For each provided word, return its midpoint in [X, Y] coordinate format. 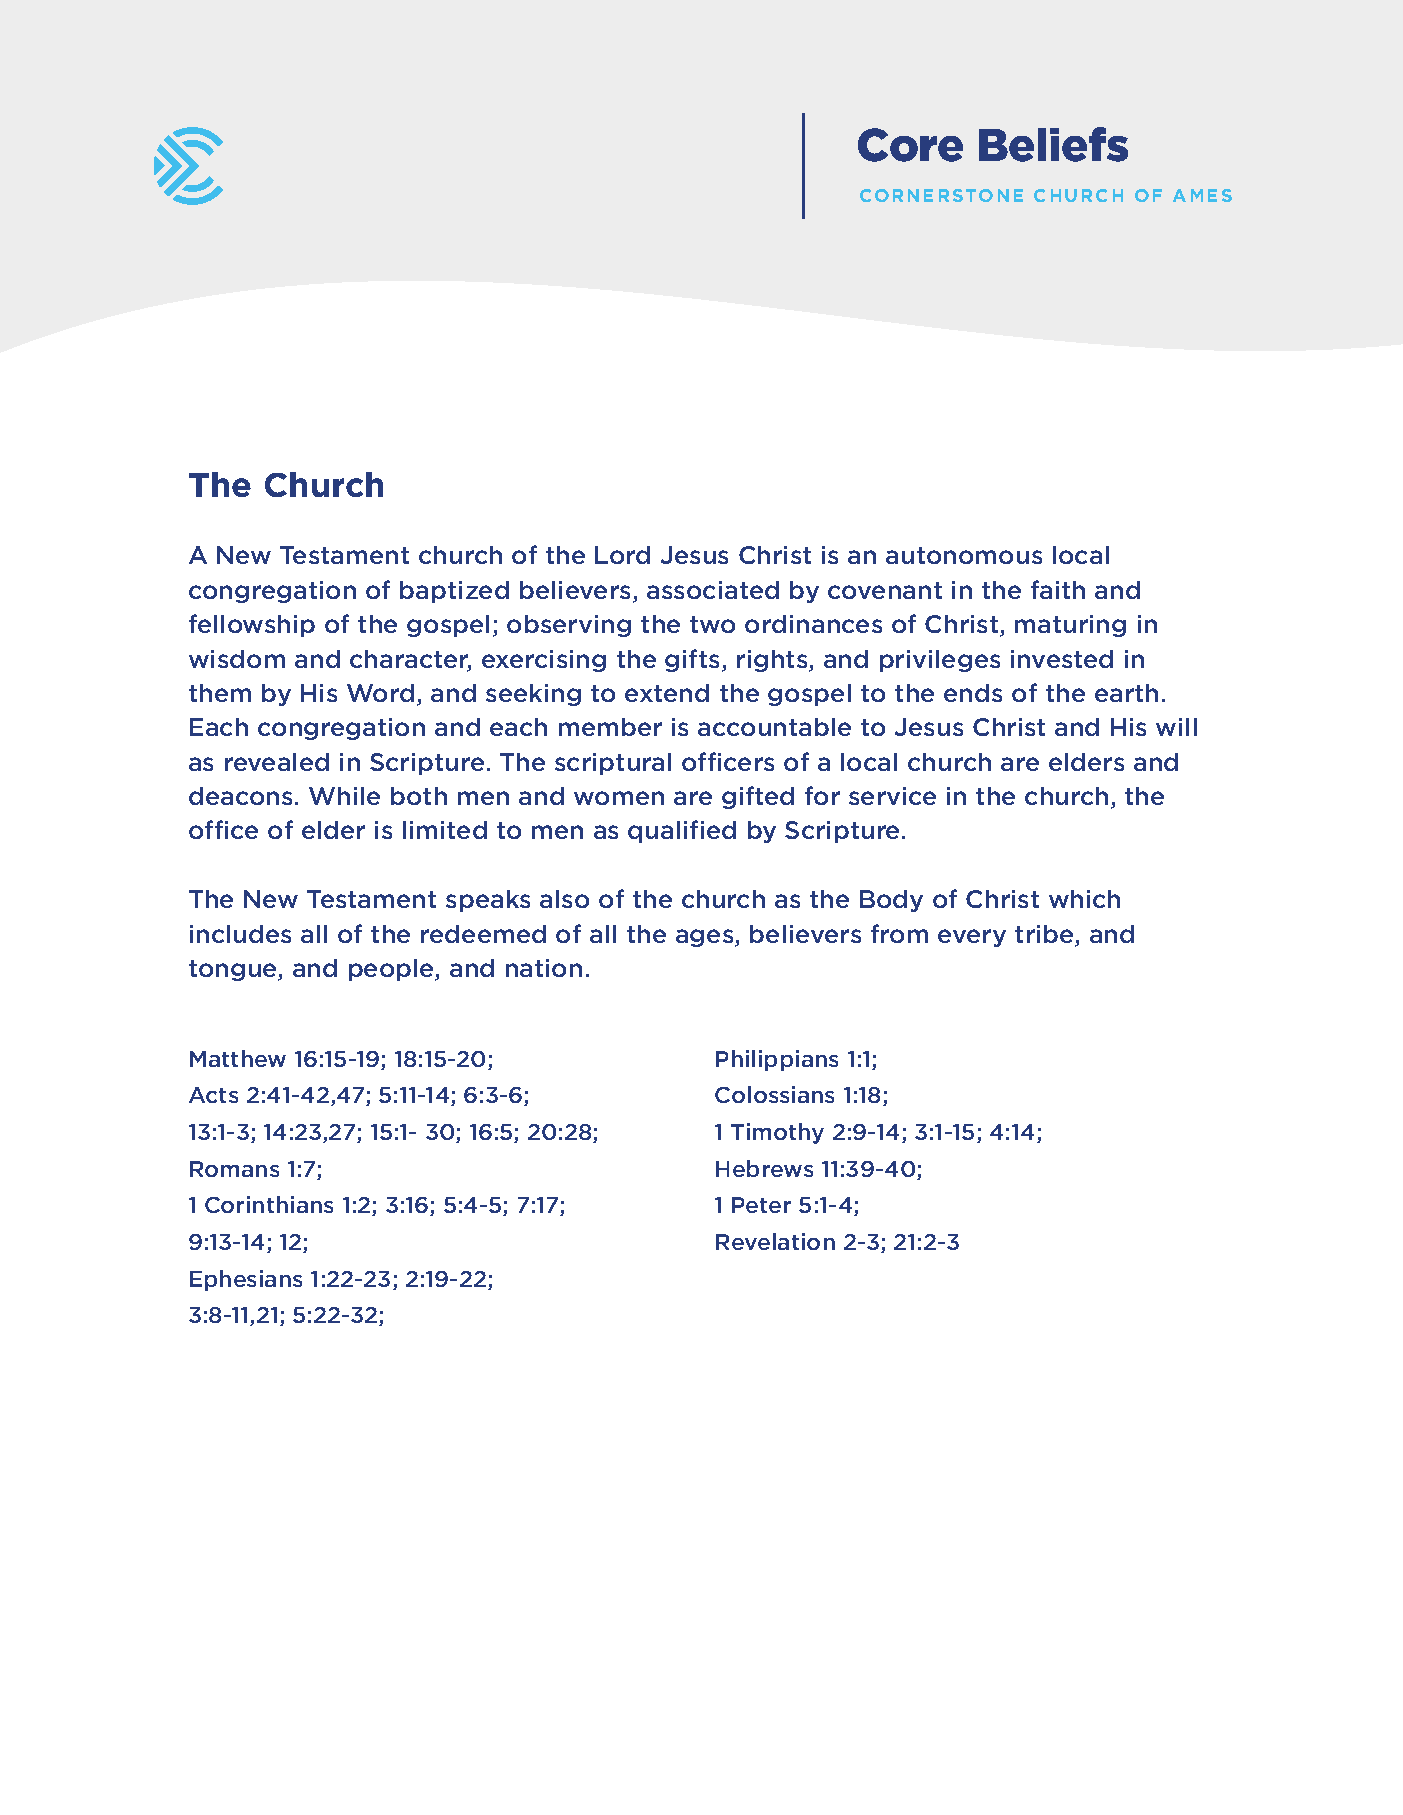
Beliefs [1053, 144]
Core [910, 145]
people [392, 970]
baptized [454, 592]
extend [667, 693]
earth [1126, 693]
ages [706, 938]
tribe [1045, 935]
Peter [761, 1205]
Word [380, 693]
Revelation [775, 1241]
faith [1058, 589]
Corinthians [269, 1204]
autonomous [964, 555]
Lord [622, 555]
